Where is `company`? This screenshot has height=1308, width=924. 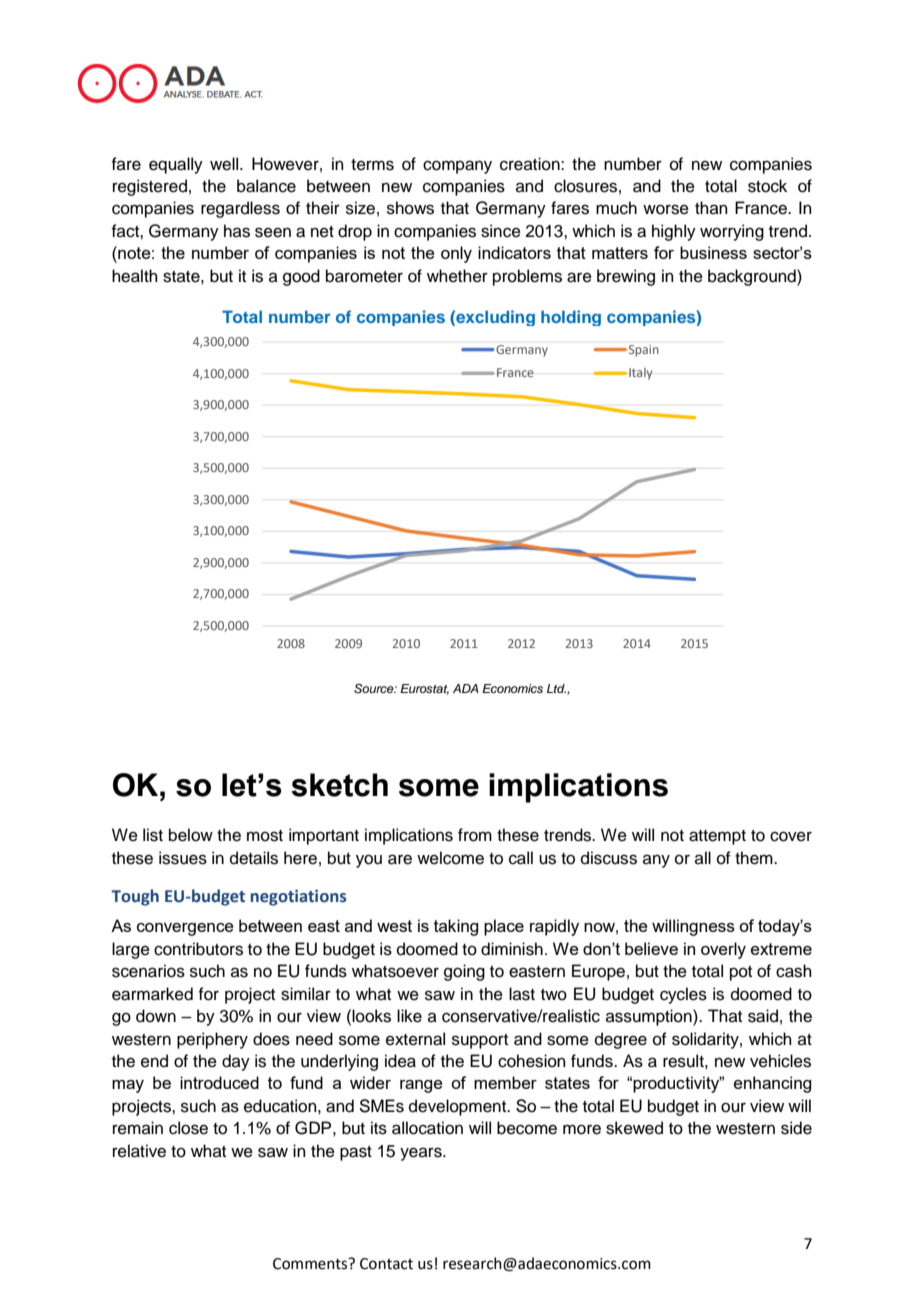
company is located at coordinates (457, 167).
